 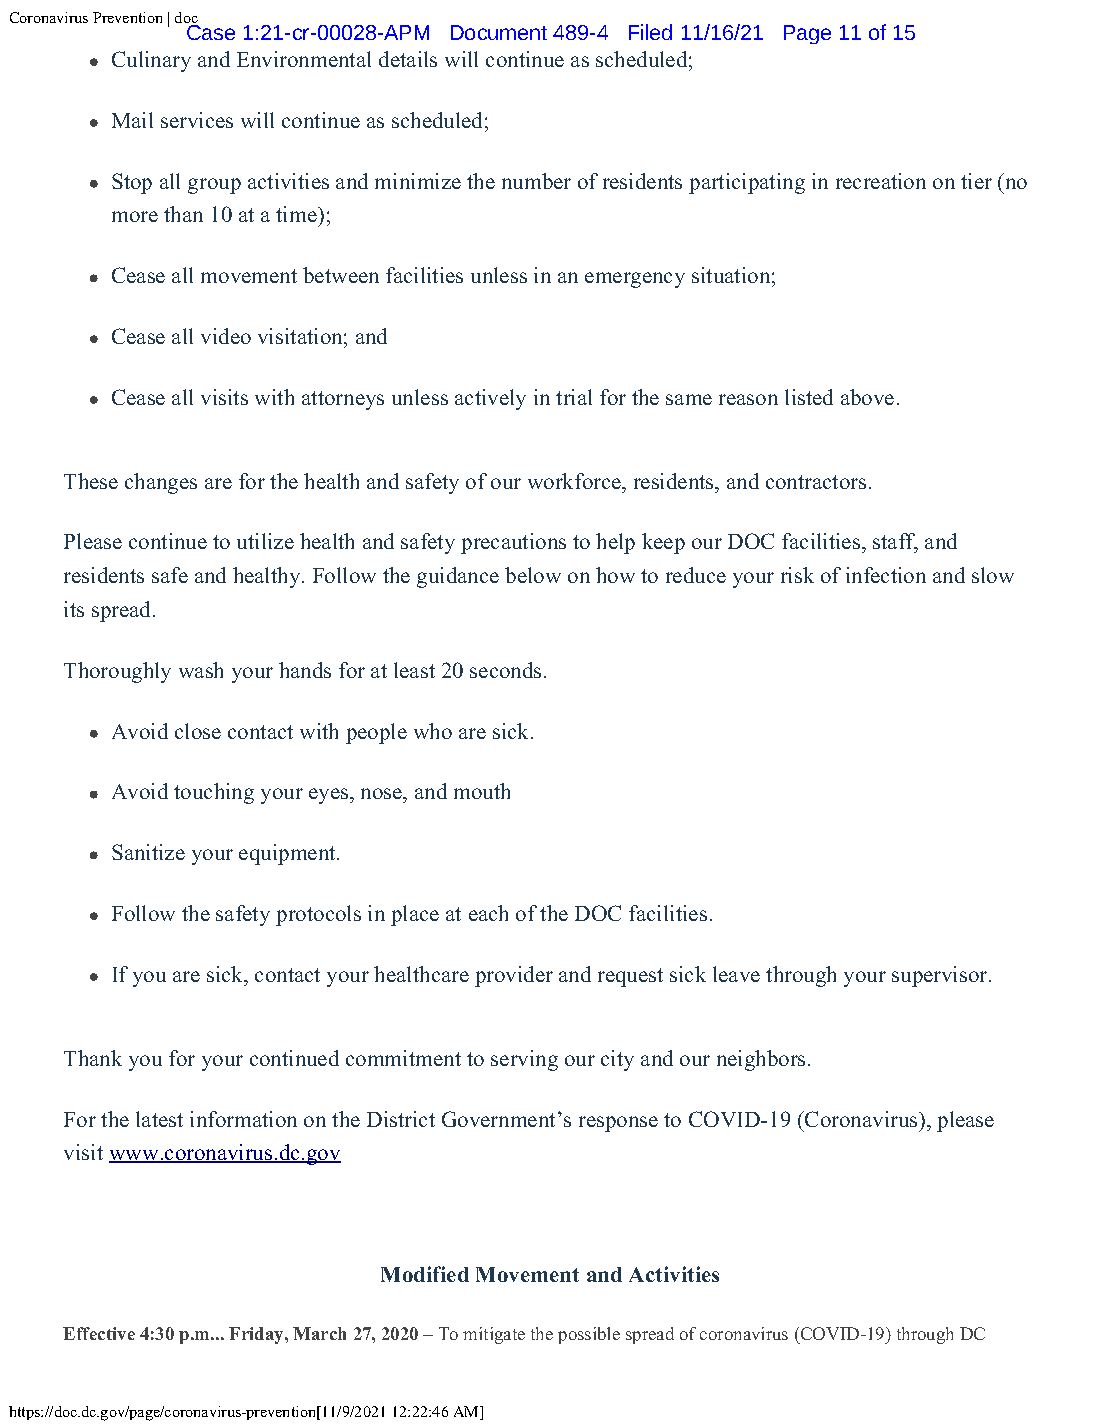 I want to click on Sanitize, so click(x=148, y=852).
